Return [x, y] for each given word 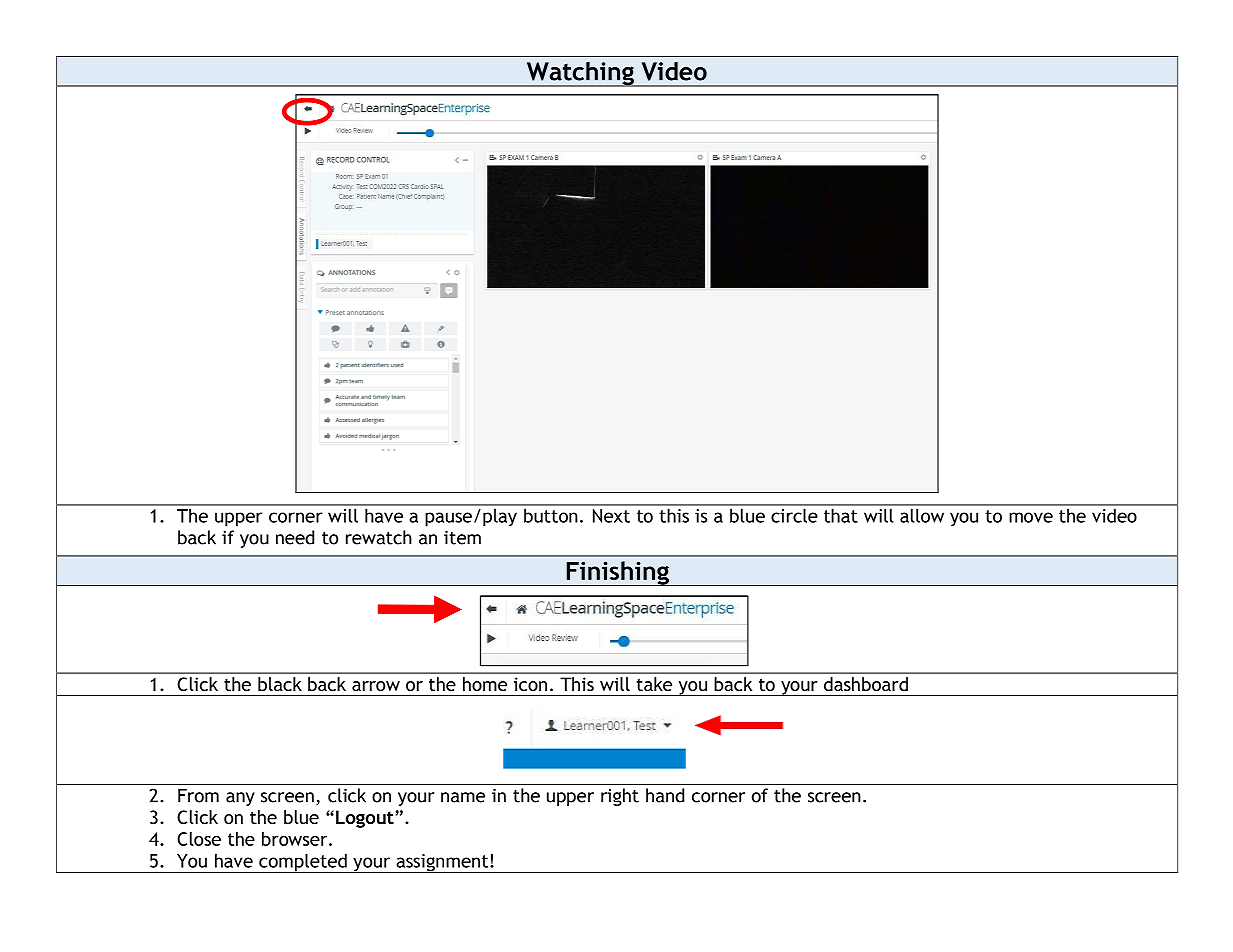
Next [611, 516]
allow [922, 516]
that [840, 516]
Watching [580, 74]
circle [794, 516]
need [295, 537]
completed [303, 863]
